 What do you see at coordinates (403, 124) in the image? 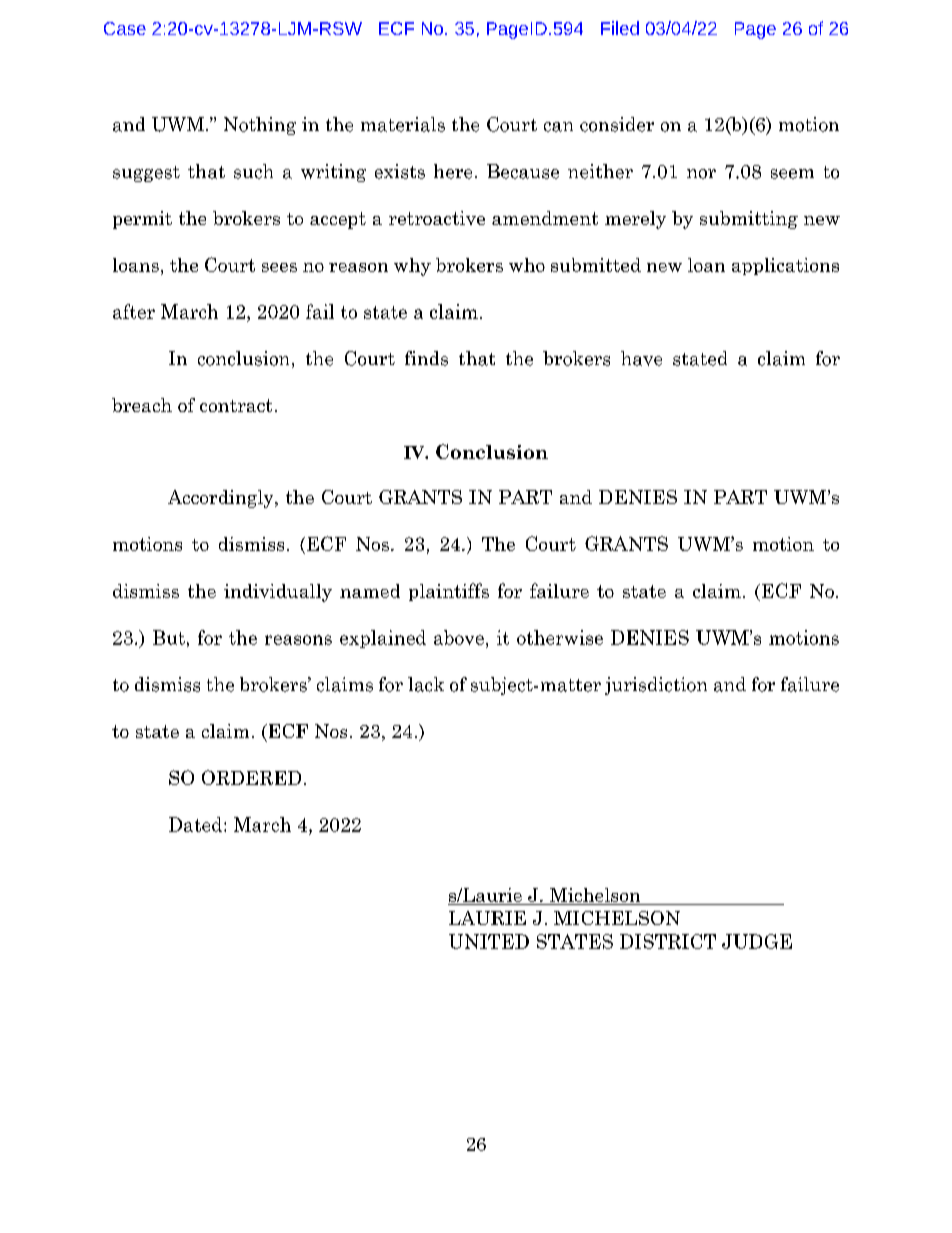
I see `materials` at bounding box center [403, 124].
